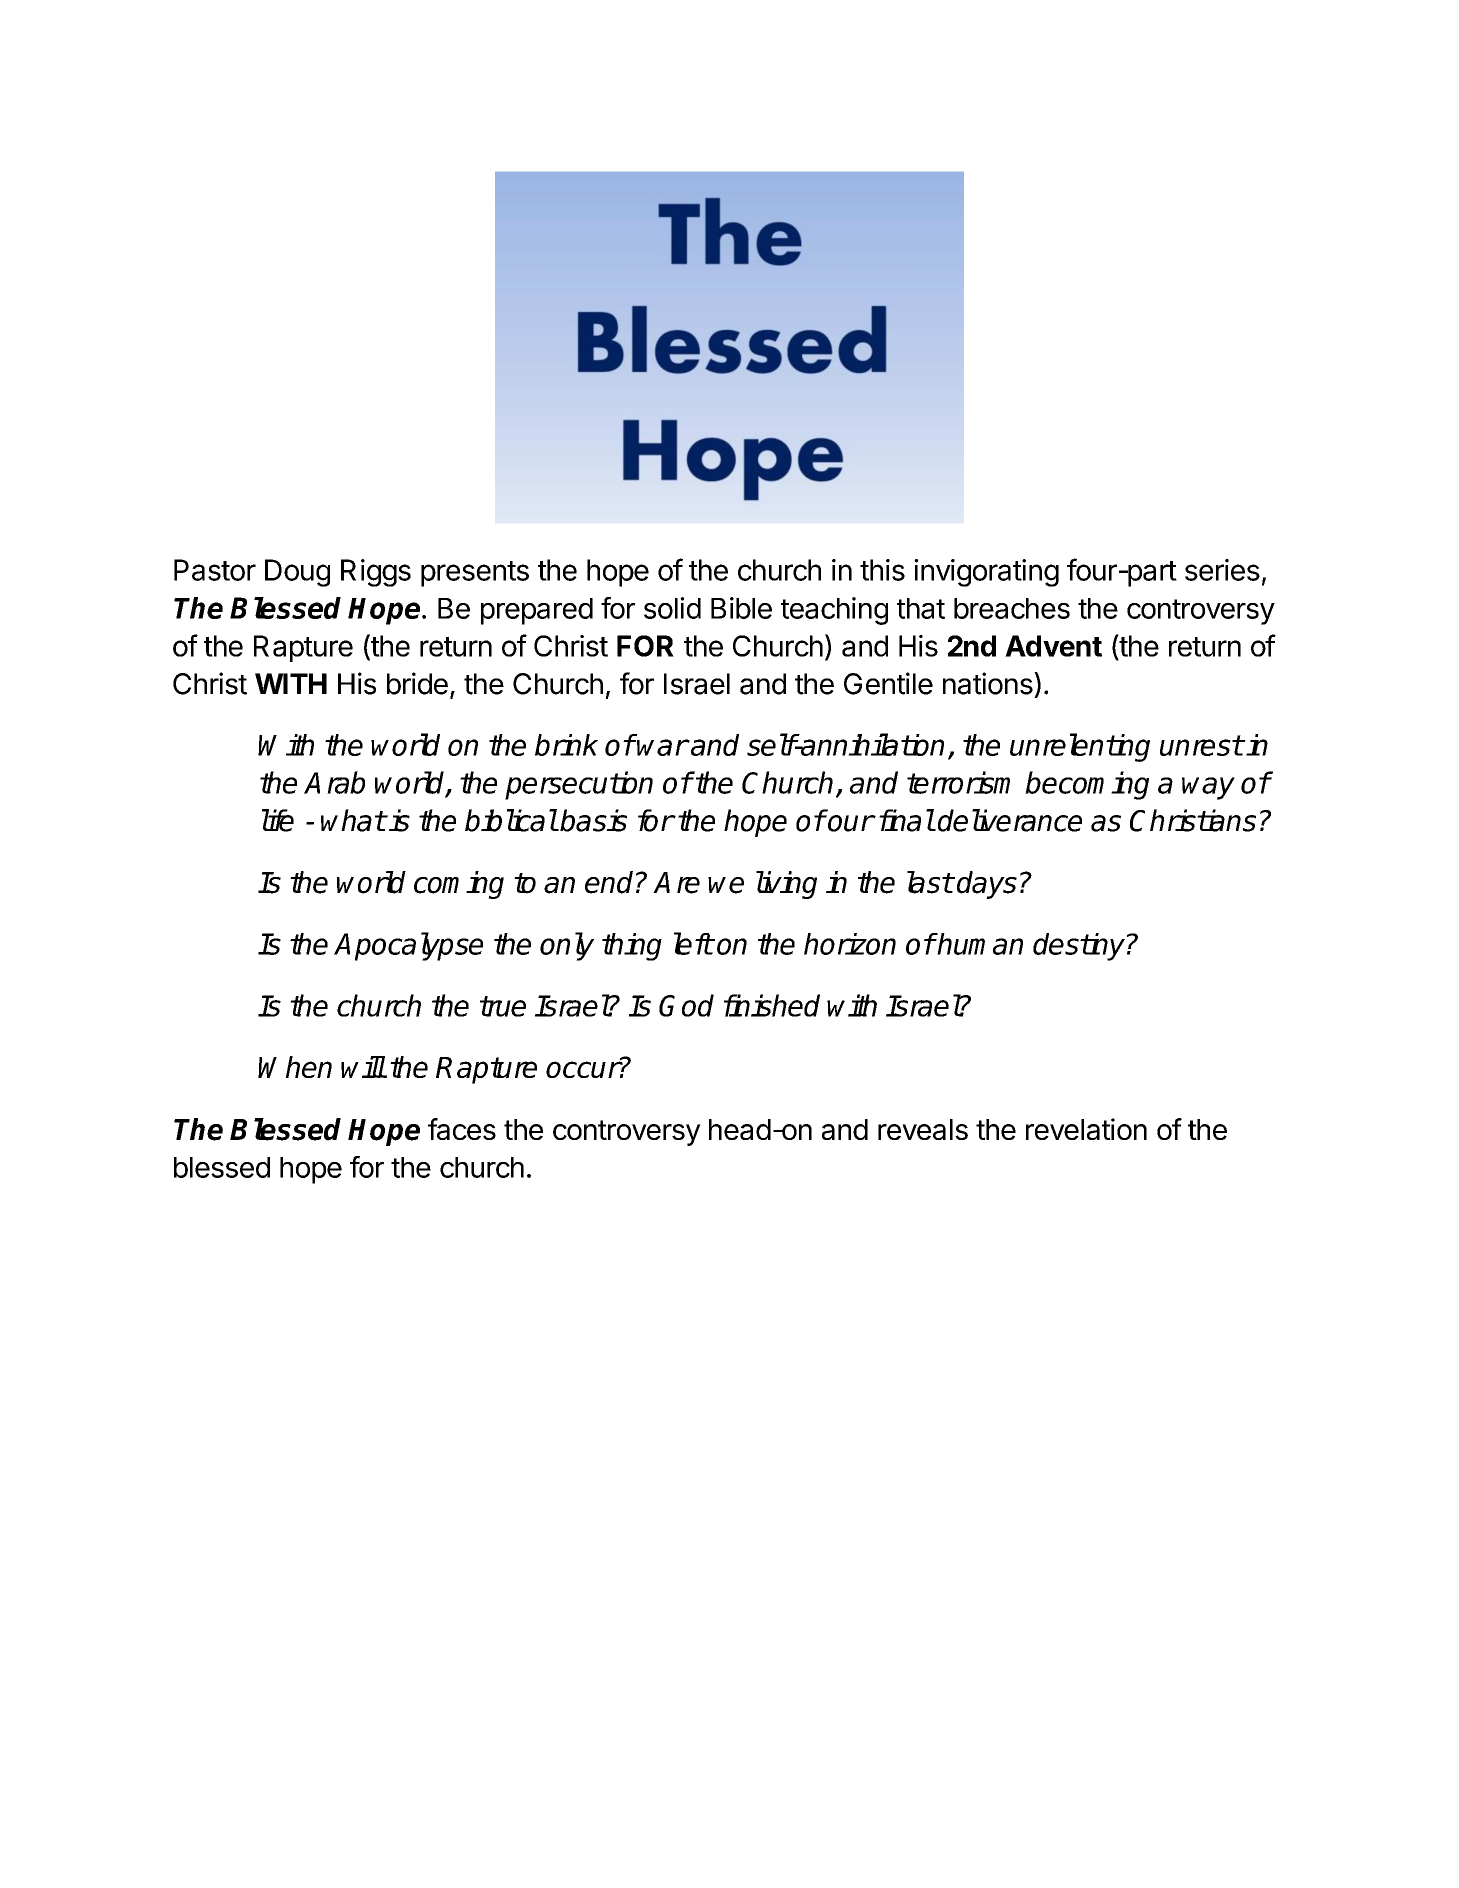 This document has height=1888, width=1459. What do you see at coordinates (462, 1129) in the document?
I see `faces` at bounding box center [462, 1129].
